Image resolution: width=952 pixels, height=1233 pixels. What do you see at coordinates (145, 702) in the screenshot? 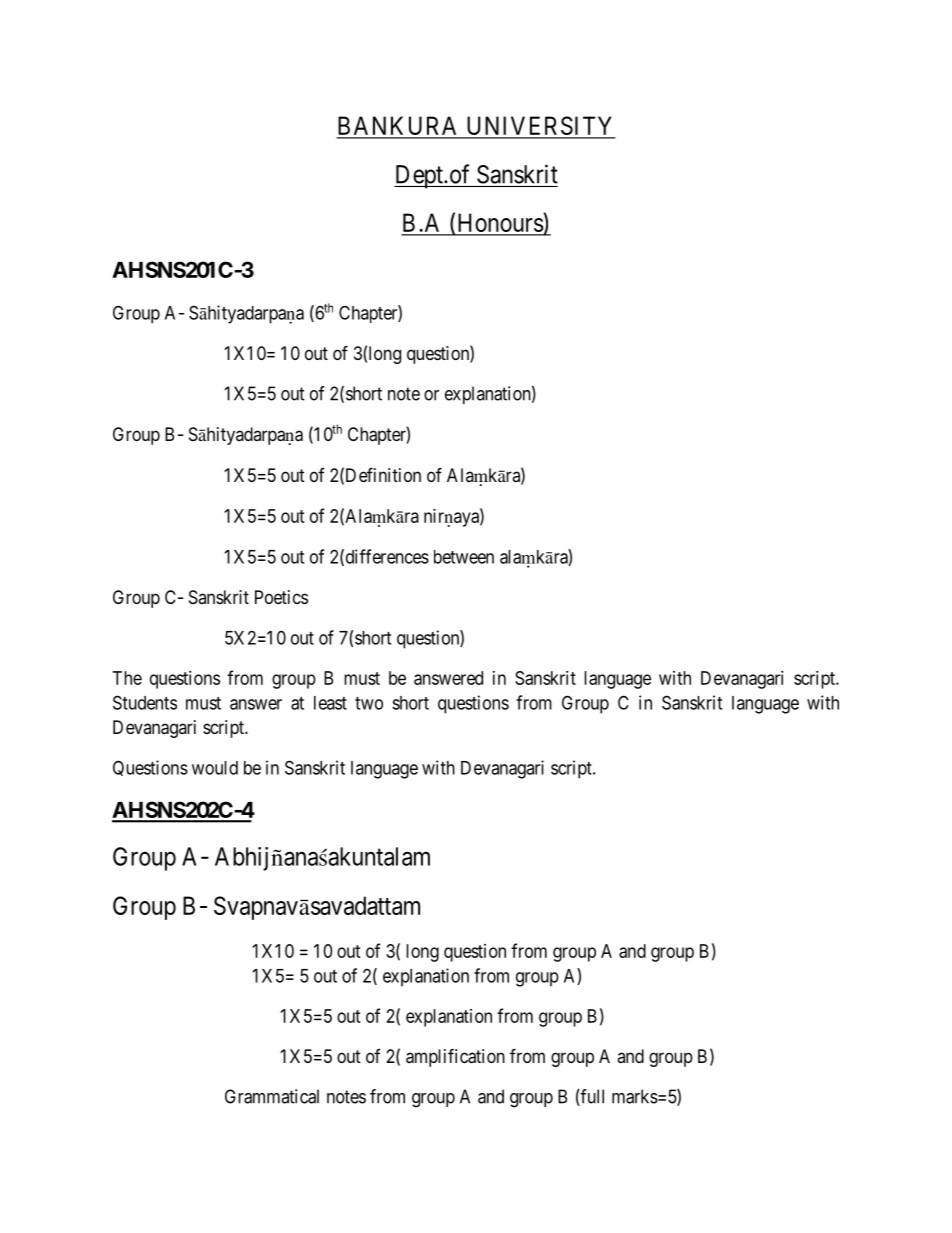
I see `Students` at bounding box center [145, 702].
